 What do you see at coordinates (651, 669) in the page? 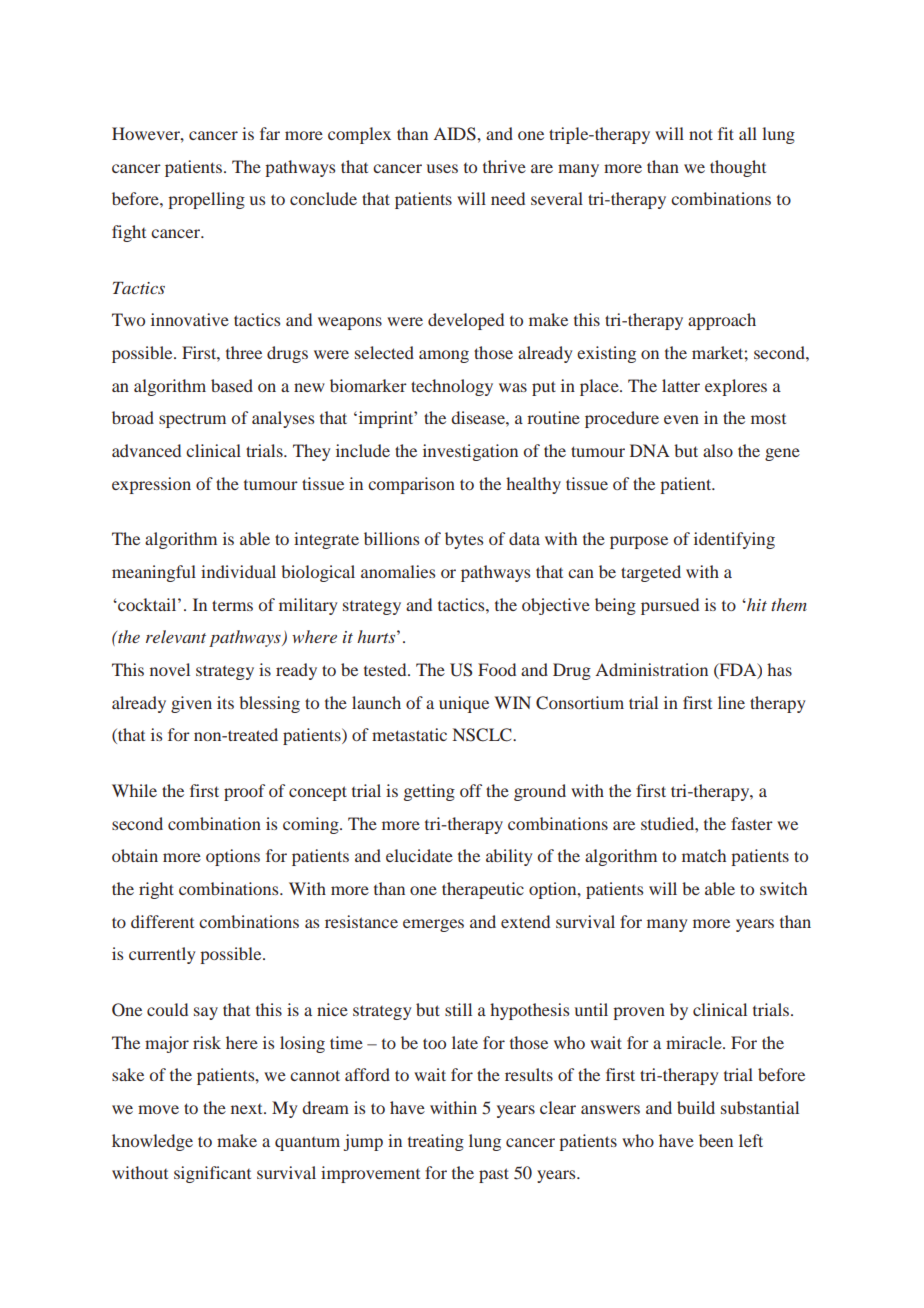
I see `Administration` at bounding box center [651, 669].
